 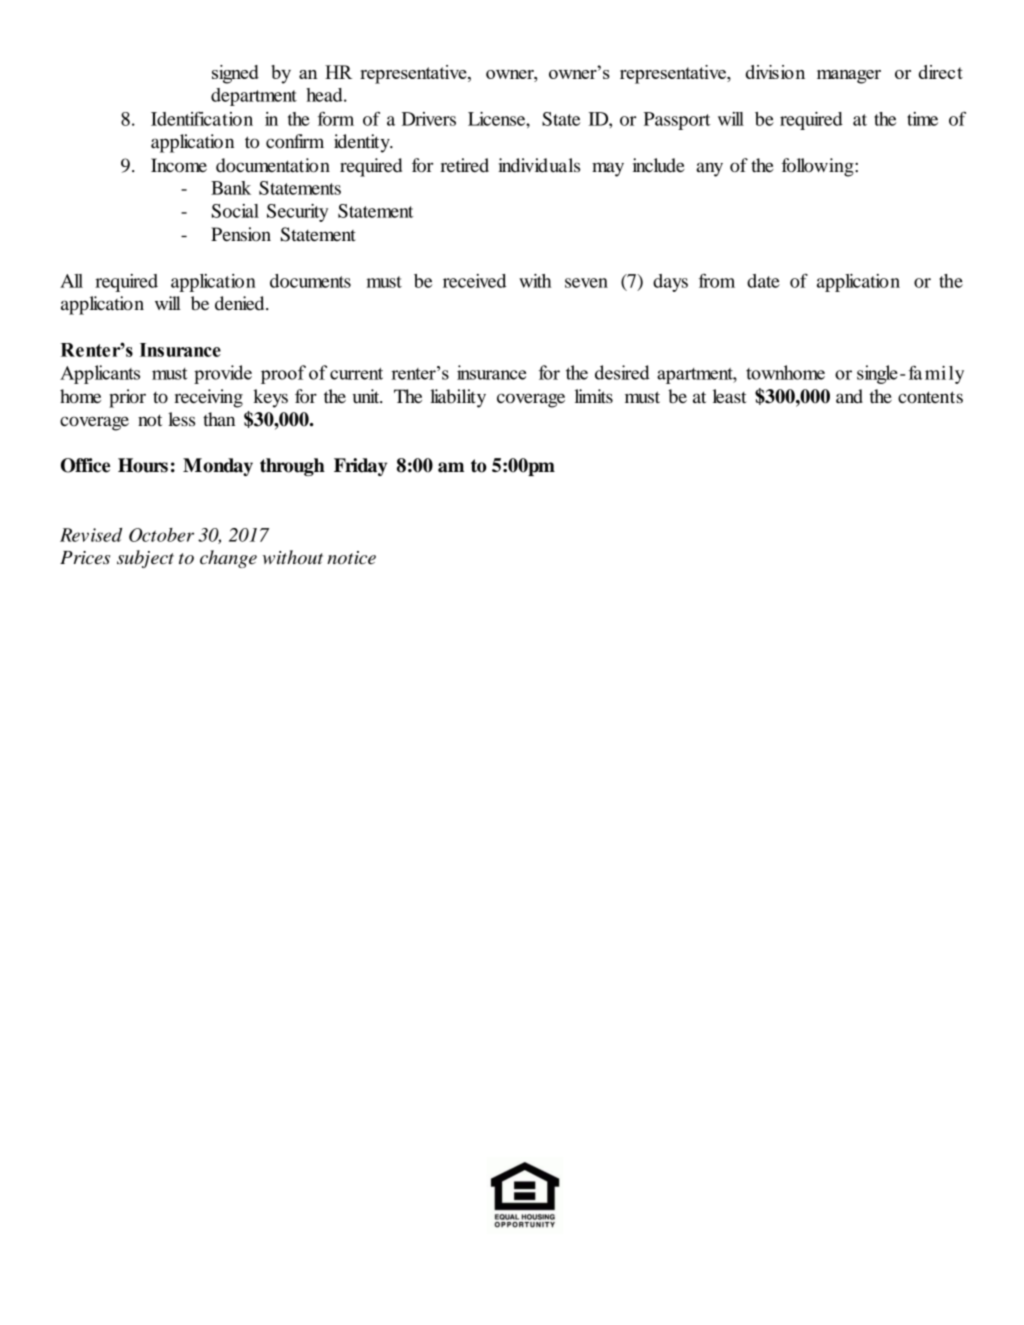 I want to click on date, so click(x=763, y=281).
